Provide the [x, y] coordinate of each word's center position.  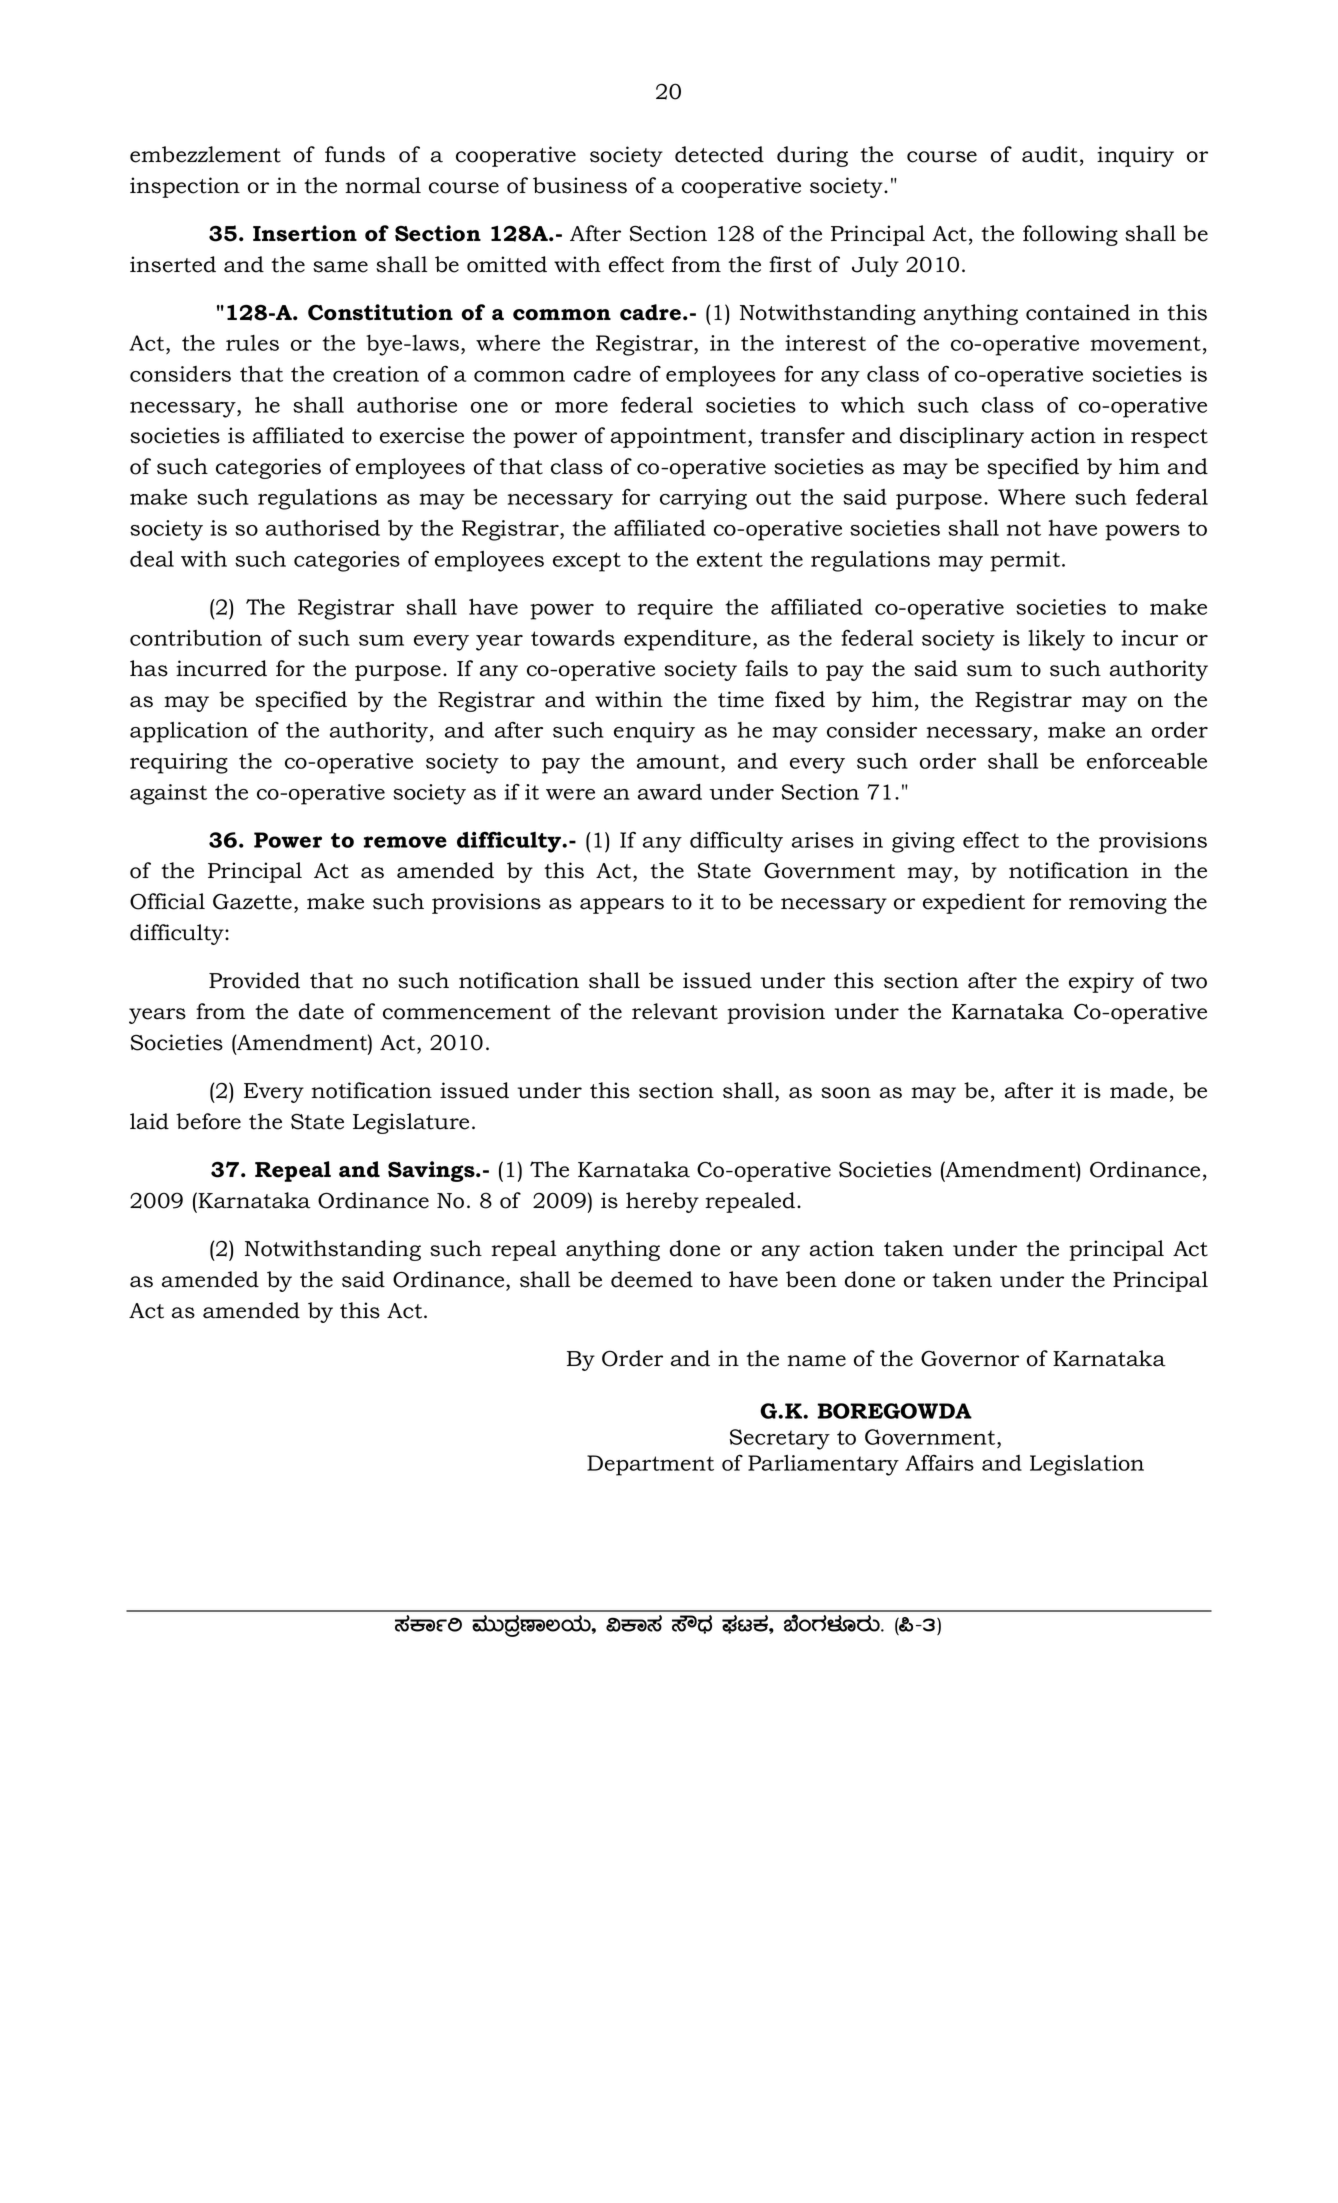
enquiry [654, 732]
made [1138, 1090]
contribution [196, 638]
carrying [703, 499]
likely [1056, 640]
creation [376, 374]
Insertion [305, 233]
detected [719, 154]
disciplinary [962, 437]
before [208, 1121]
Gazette [252, 901]
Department [650, 1465]
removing [1118, 903]
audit [1050, 154]
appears [622, 906]
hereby [662, 1202]
